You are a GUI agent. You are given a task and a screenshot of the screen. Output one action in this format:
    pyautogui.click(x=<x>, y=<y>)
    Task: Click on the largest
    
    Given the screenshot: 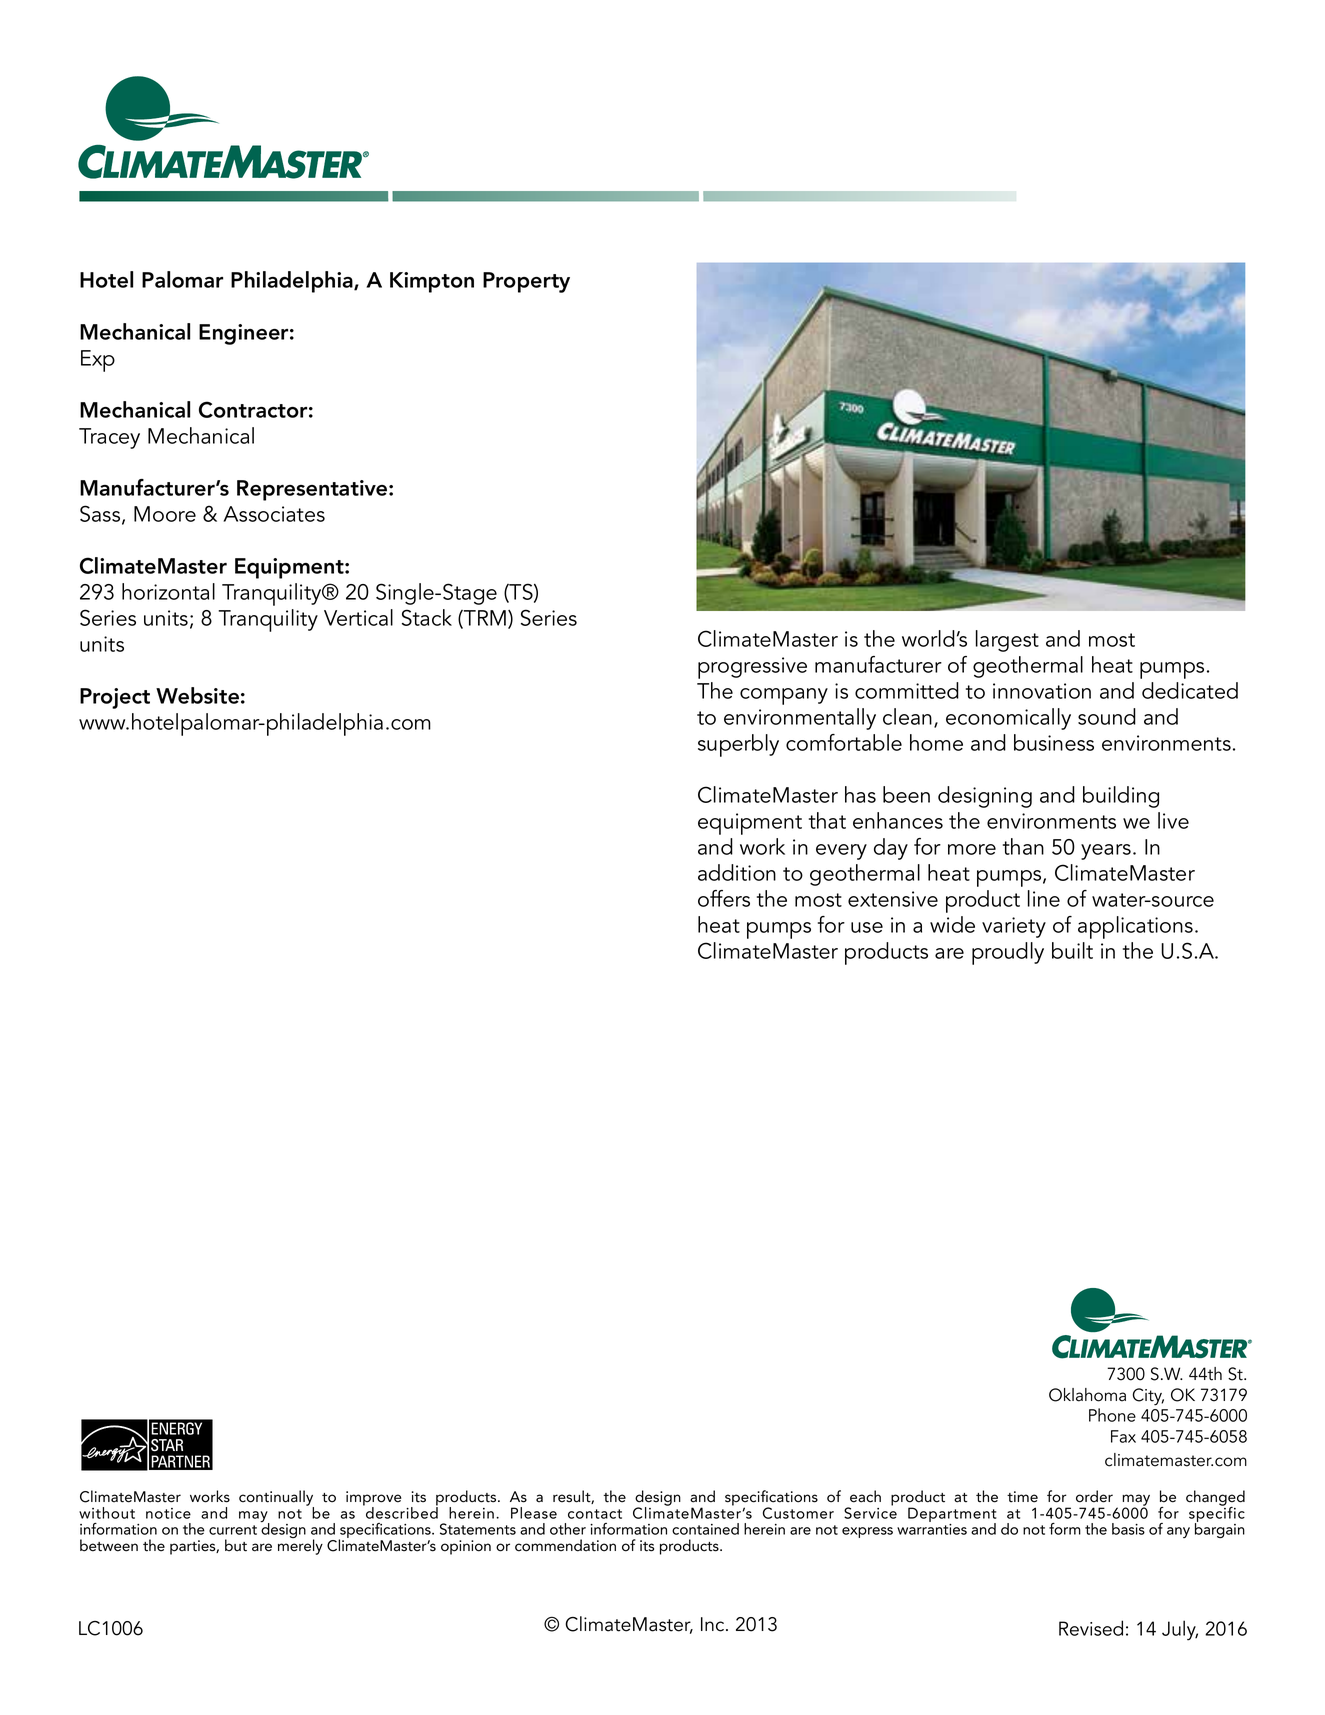 What is the action you would take?
    pyautogui.click(x=1007, y=641)
